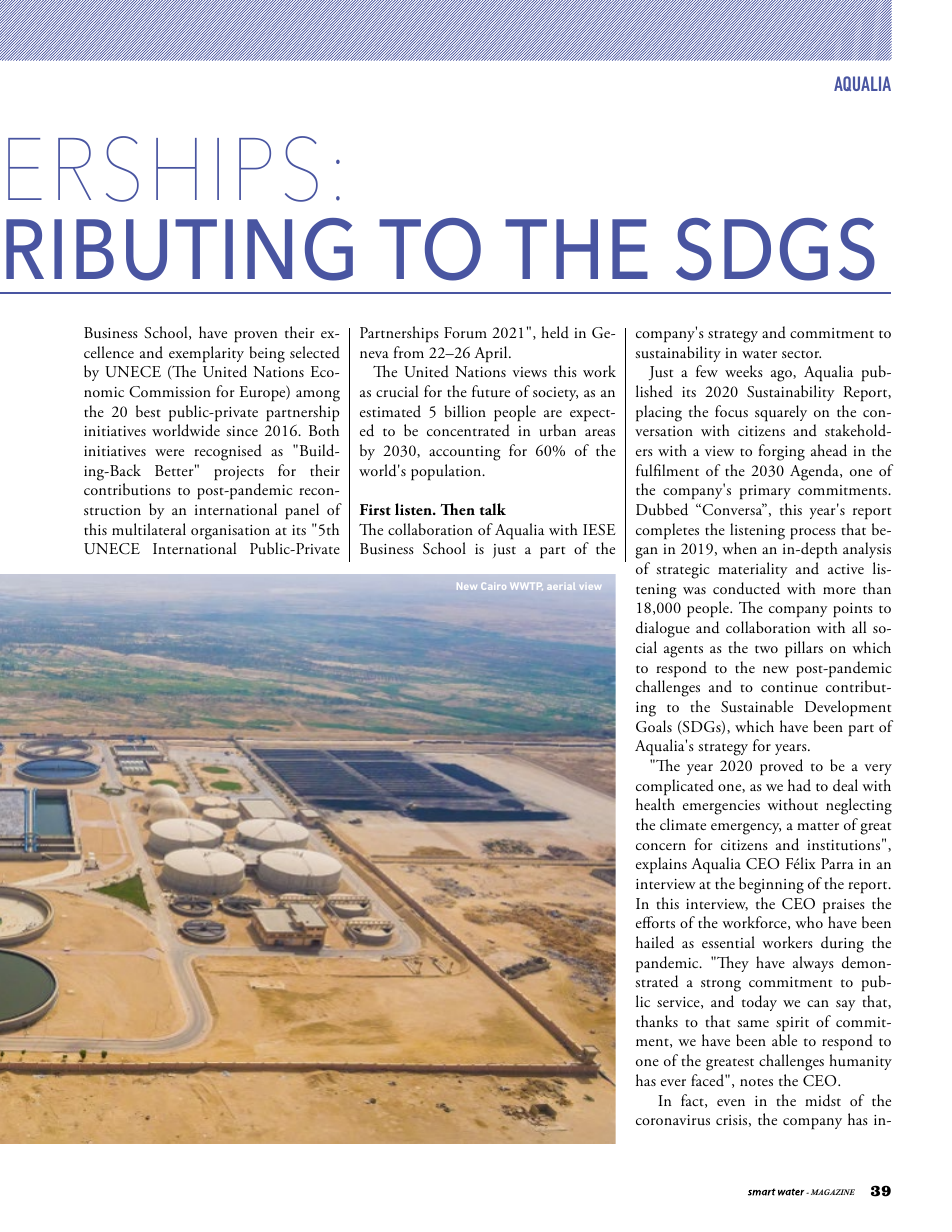  Describe the element at coordinates (673, 1082) in the image. I see `ever` at that location.
